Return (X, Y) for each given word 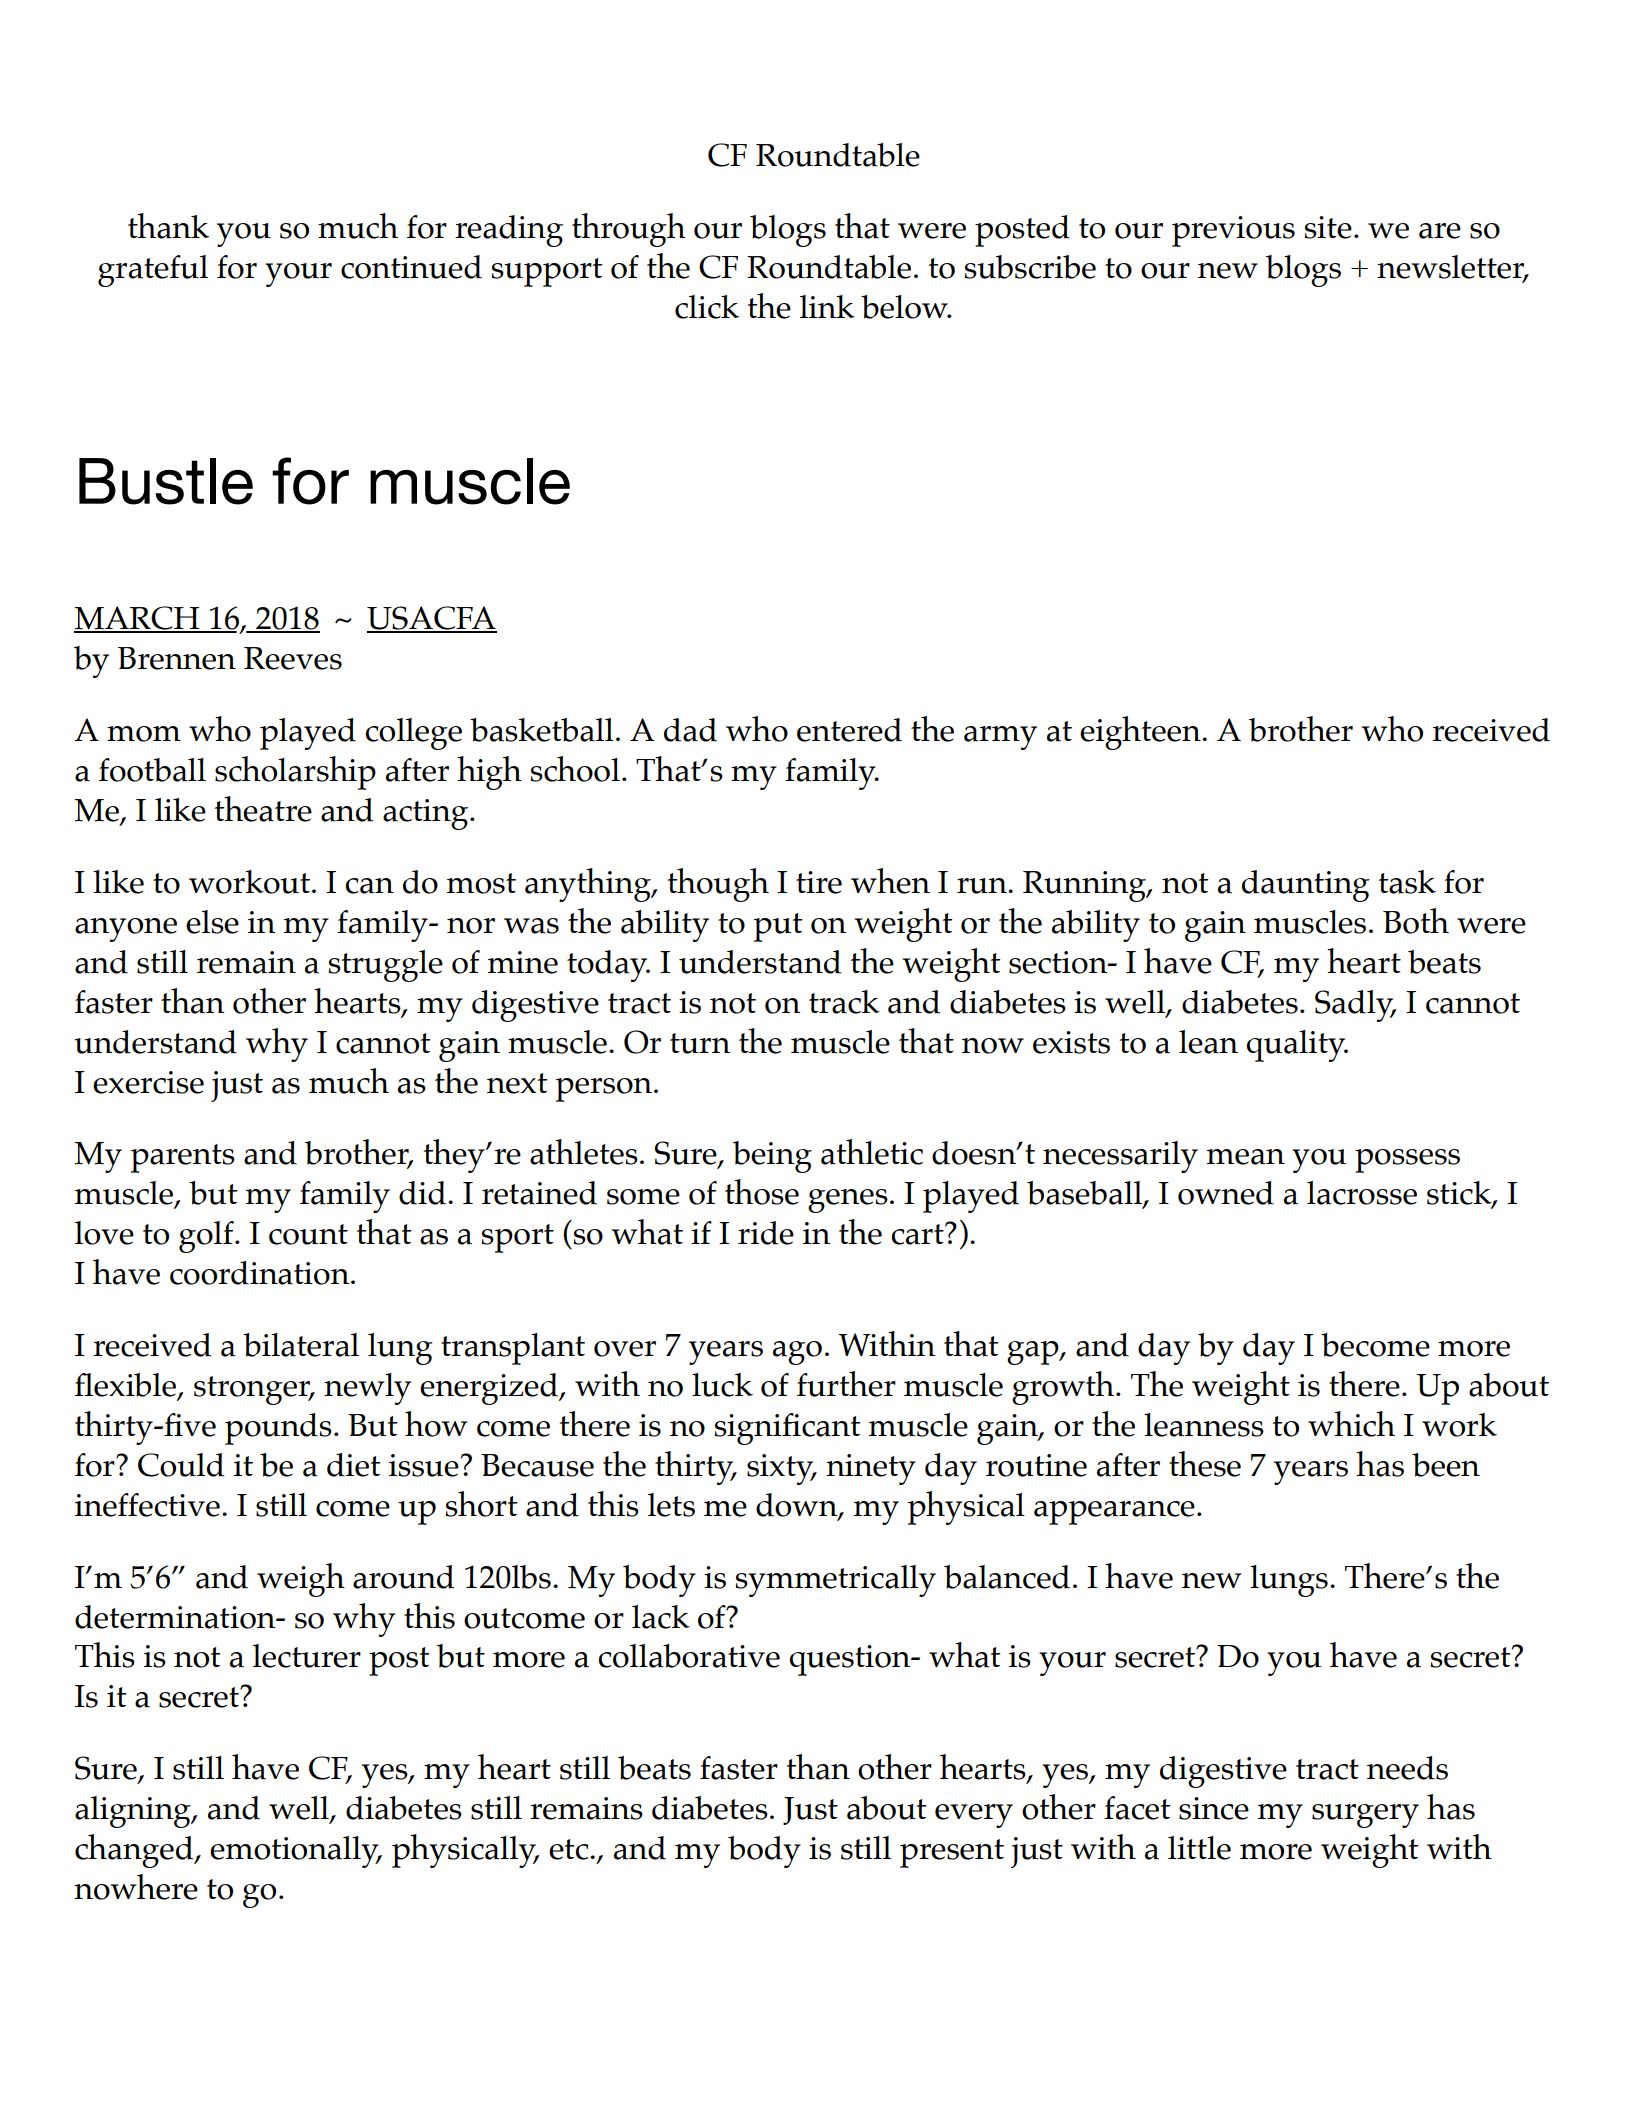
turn (700, 1043)
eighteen (1141, 733)
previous (1233, 231)
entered (849, 730)
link (827, 306)
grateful (153, 271)
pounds (278, 1429)
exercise (148, 1082)
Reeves (293, 658)
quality (1297, 1046)
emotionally (295, 1852)
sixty (781, 1469)
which (1351, 1424)
